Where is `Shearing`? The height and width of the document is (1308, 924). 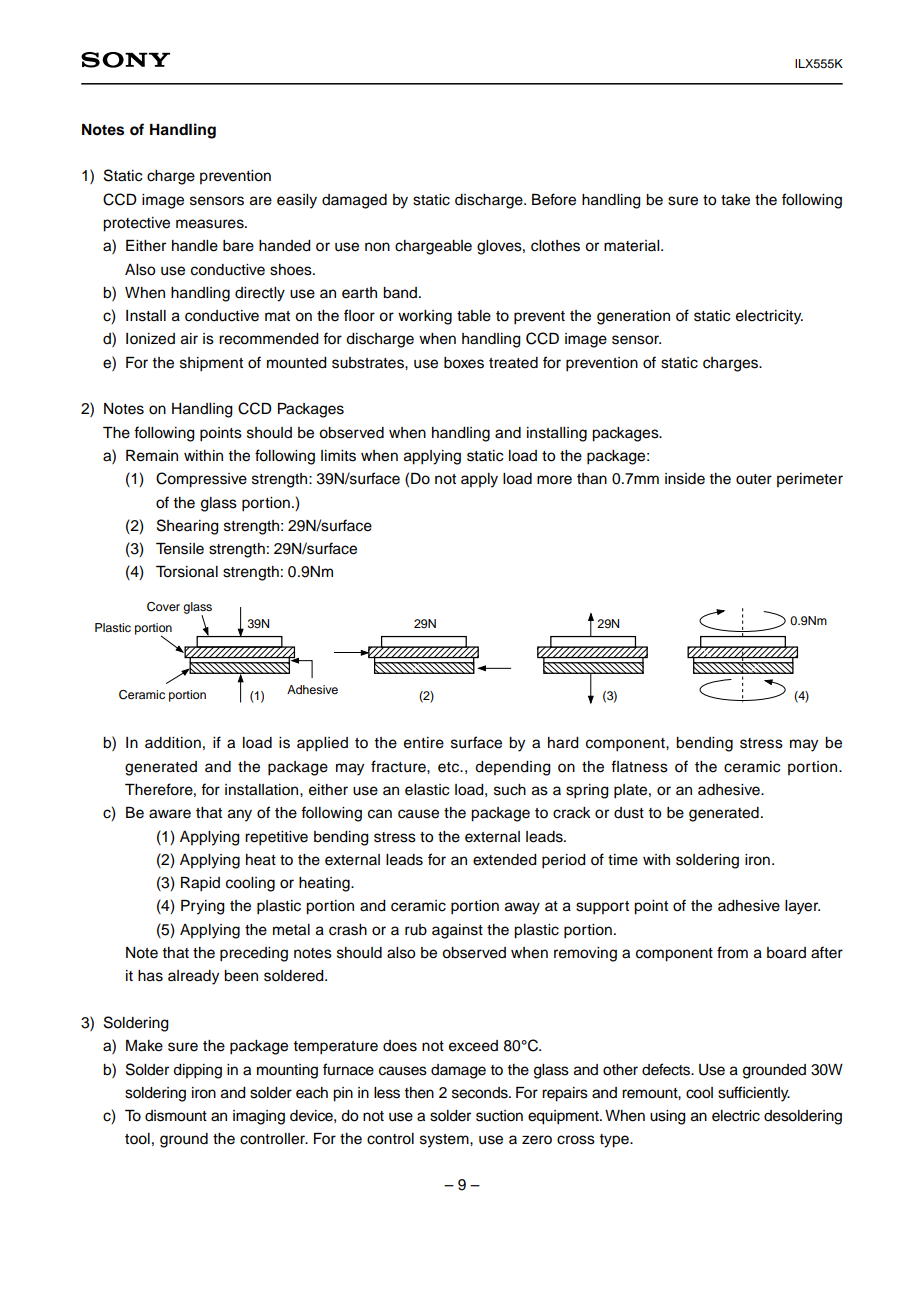 Shearing is located at coordinates (188, 527).
